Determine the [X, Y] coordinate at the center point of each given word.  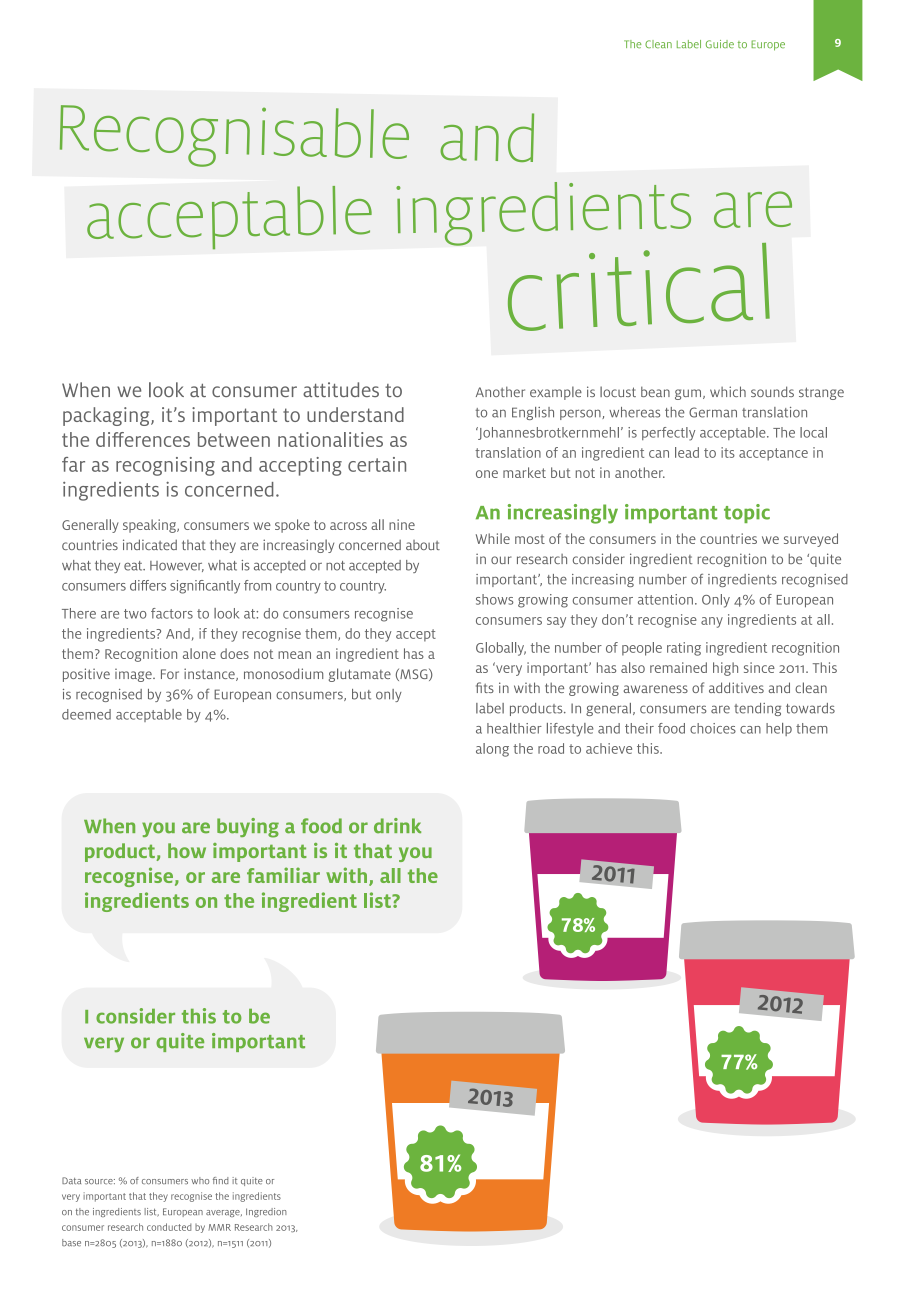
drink [397, 826]
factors [172, 613]
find [221, 1180]
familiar [283, 875]
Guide [720, 44]
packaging [107, 416]
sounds [772, 391]
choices [713, 728]
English [533, 413]
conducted [169, 1227]
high [725, 669]
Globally [501, 649]
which [728, 391]
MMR [220, 1227]
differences [143, 439]
